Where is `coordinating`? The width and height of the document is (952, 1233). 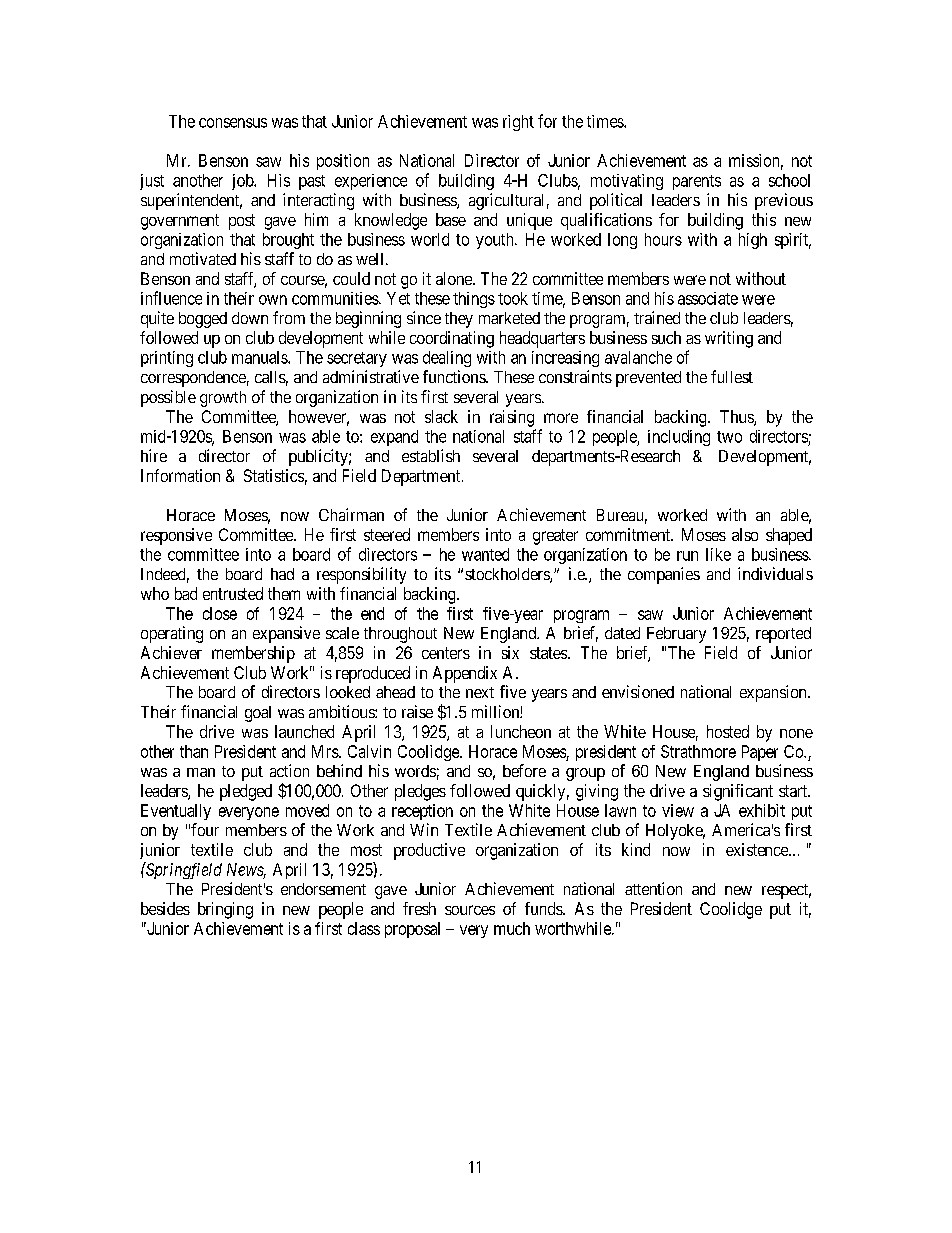 coordinating is located at coordinates (452, 339).
